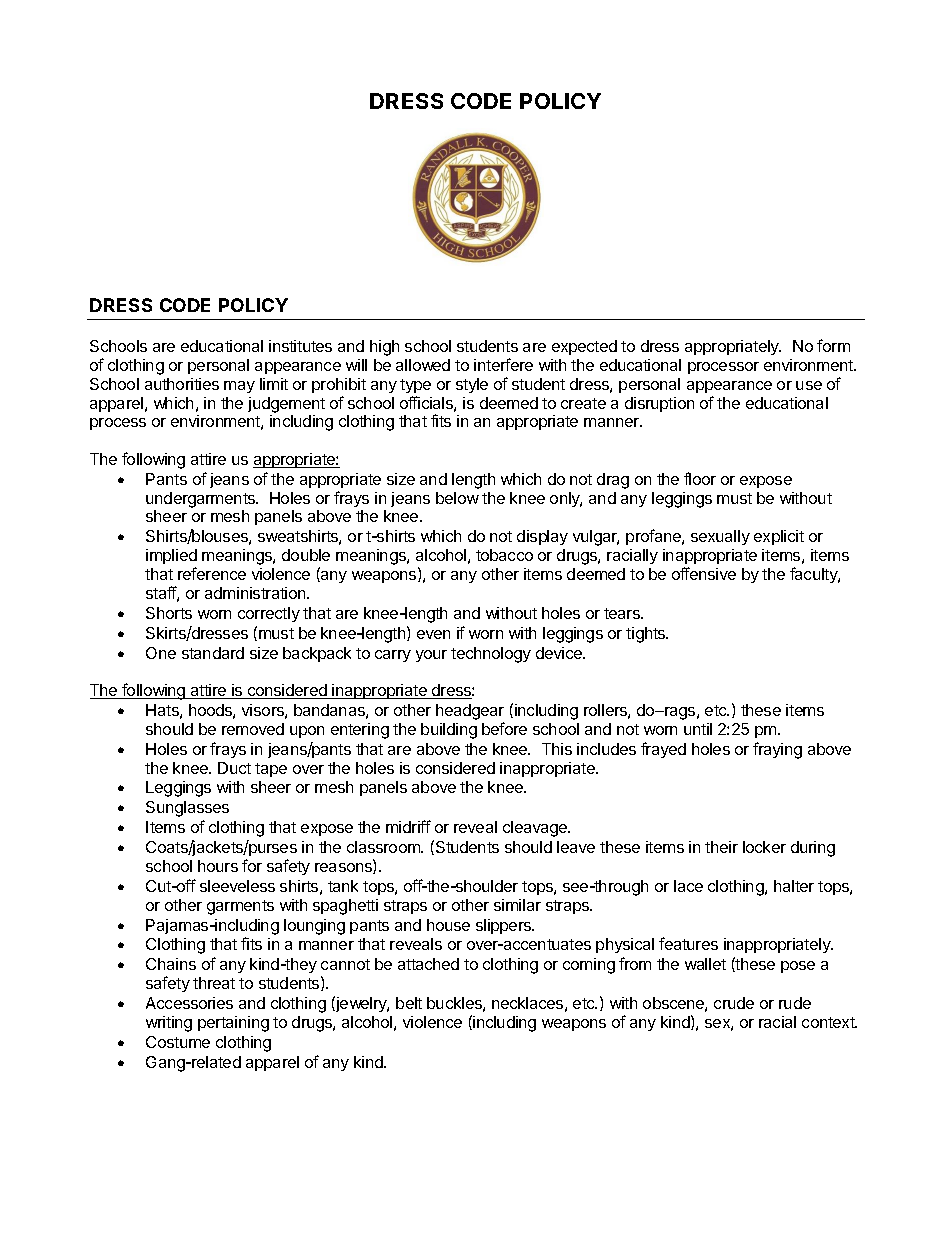 This screenshot has height=1233, width=952. Describe the element at coordinates (470, 713) in the screenshot. I see `headgear` at that location.
